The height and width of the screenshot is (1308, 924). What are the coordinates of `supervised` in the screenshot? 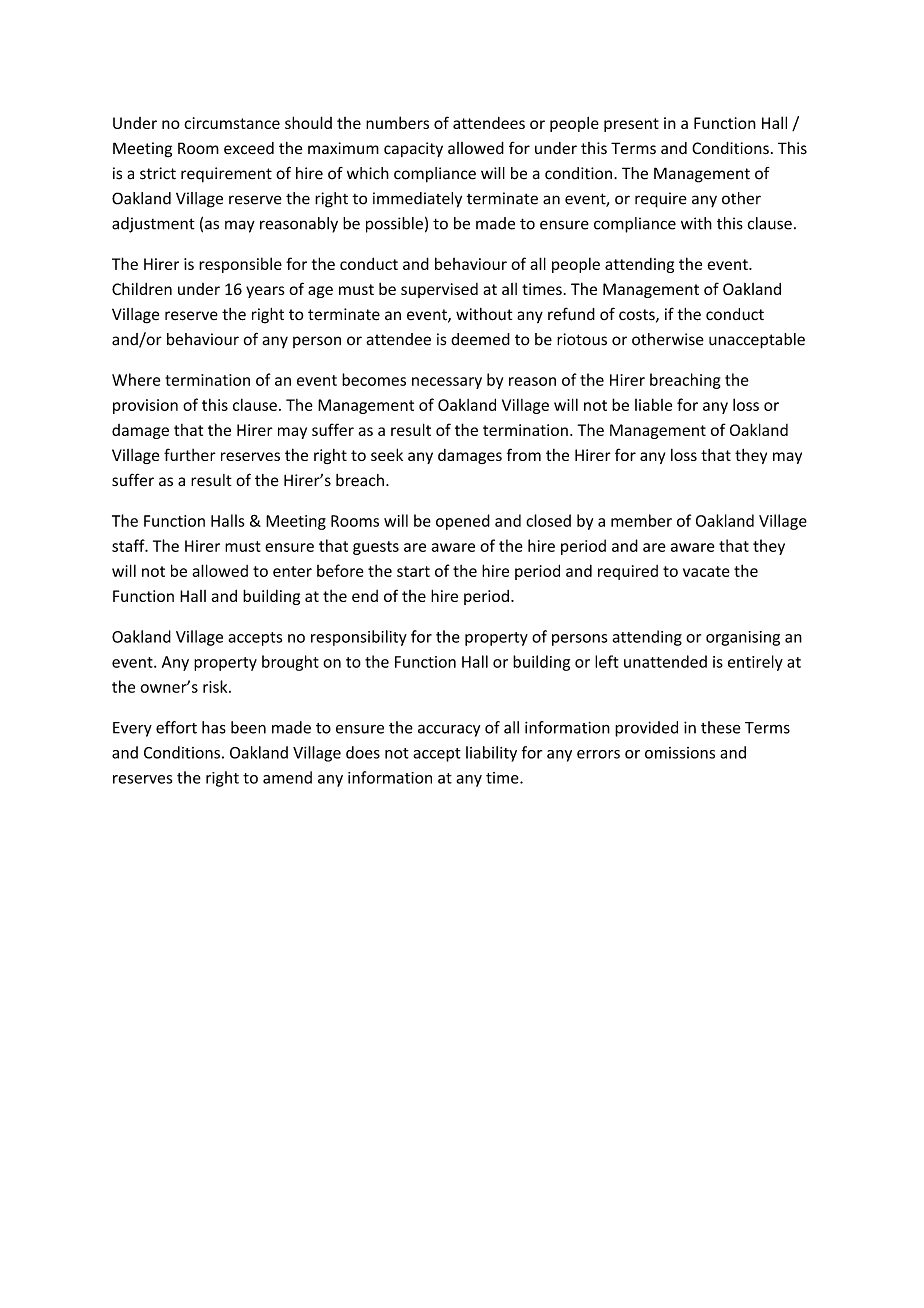 It's located at (439, 290).
